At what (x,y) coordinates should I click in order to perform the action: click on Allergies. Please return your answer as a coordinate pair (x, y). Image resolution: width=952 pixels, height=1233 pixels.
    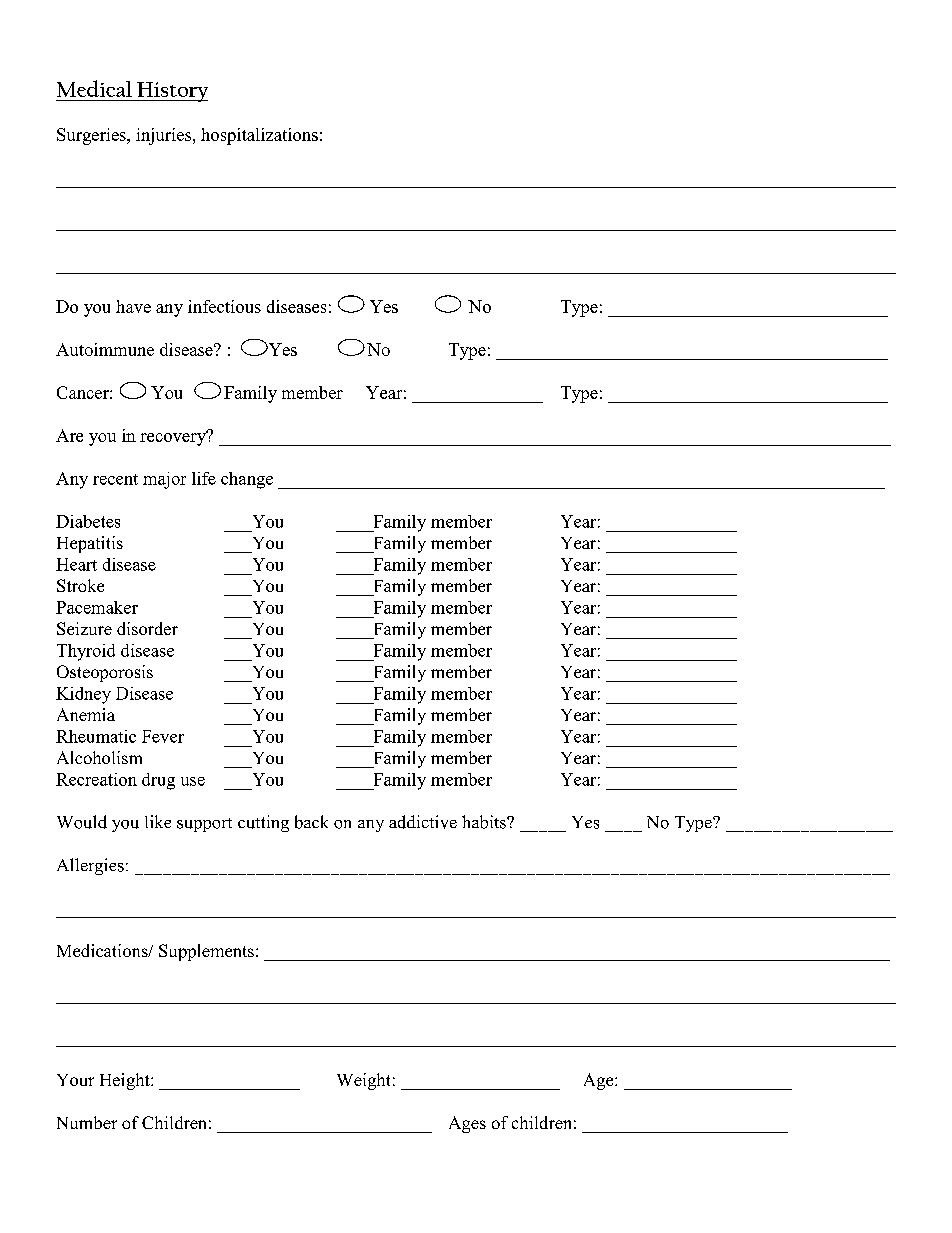
    Looking at the image, I should click on (90, 866).
